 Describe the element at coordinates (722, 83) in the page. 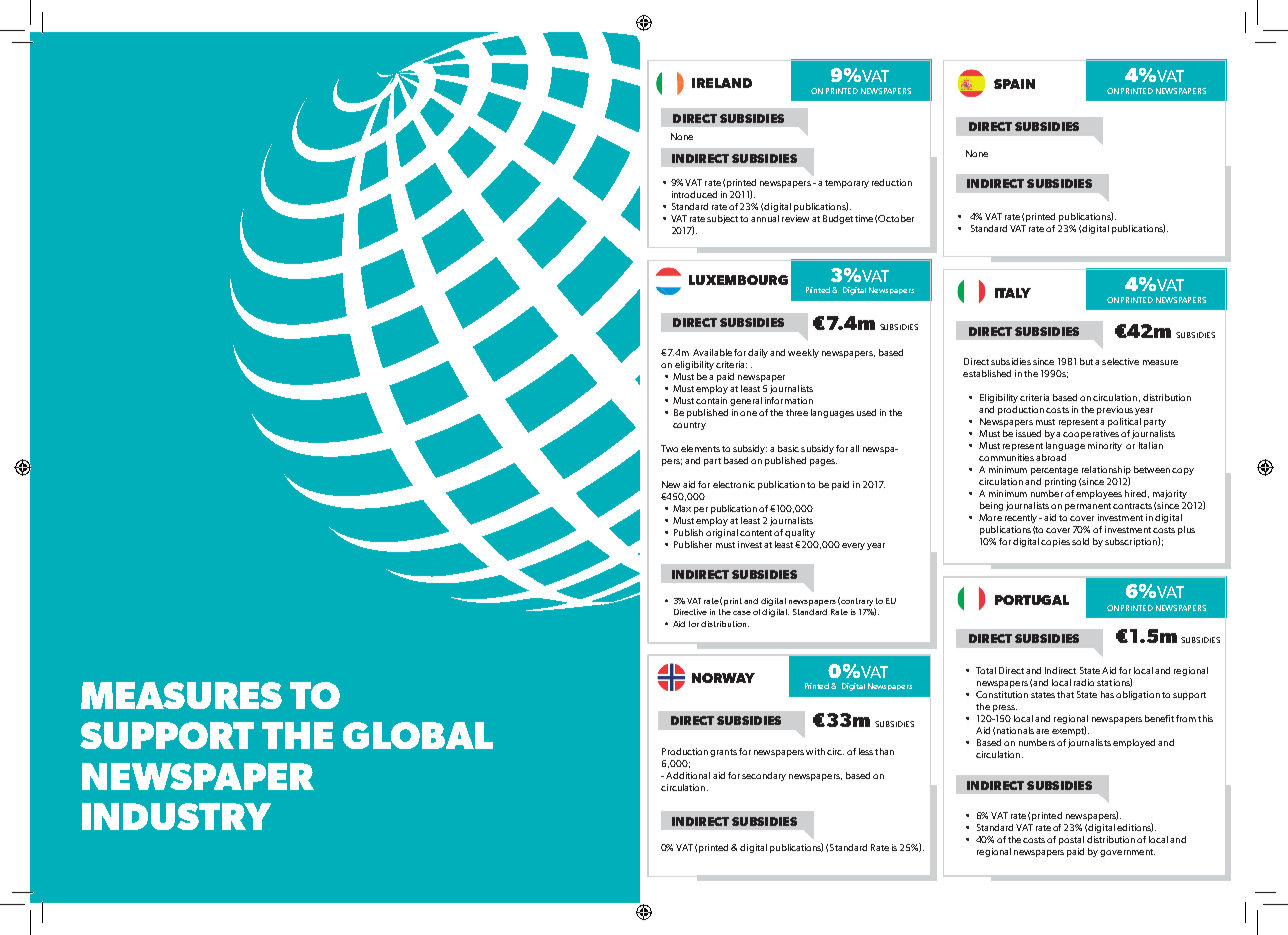

I see `IRELAND` at that location.
